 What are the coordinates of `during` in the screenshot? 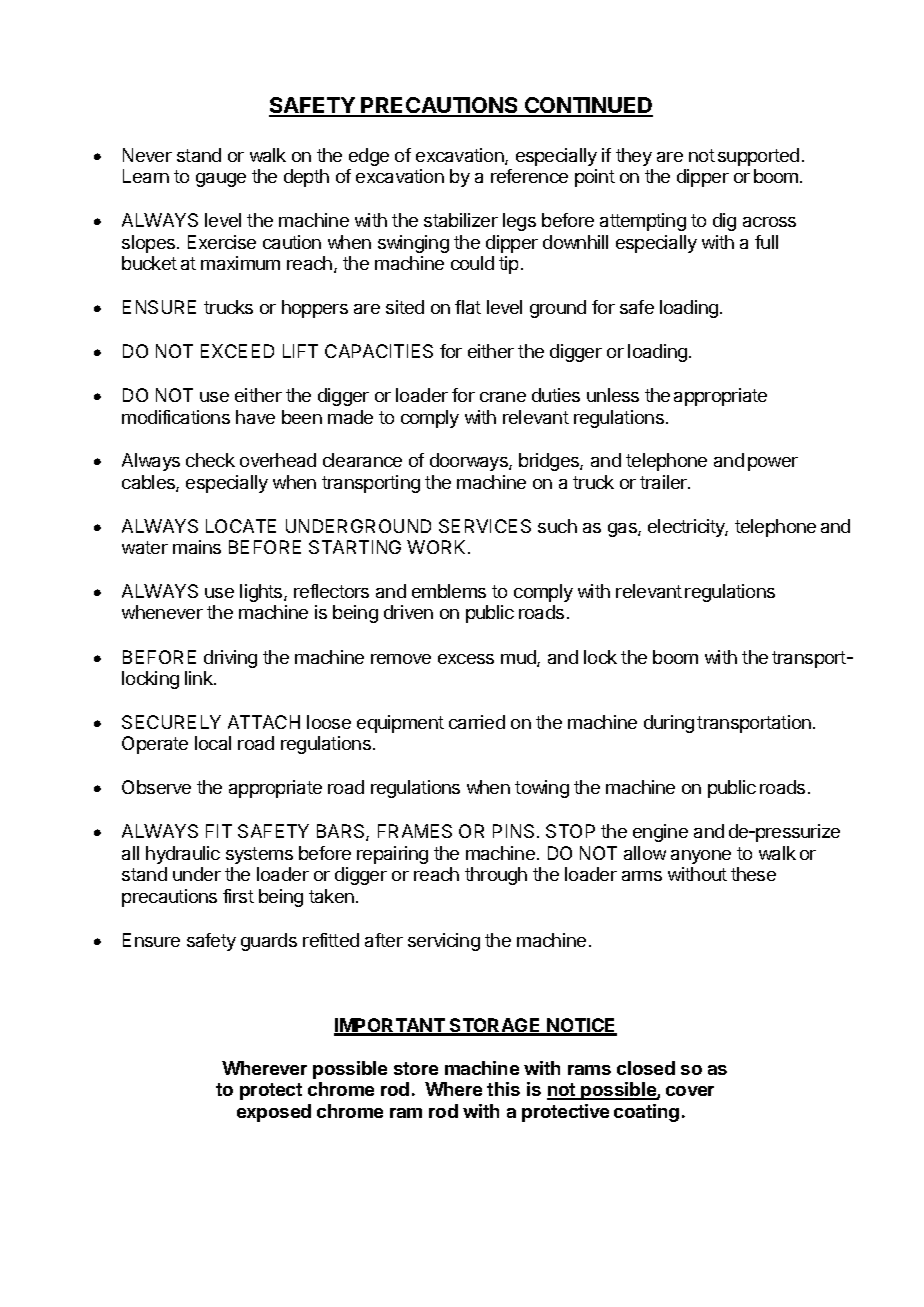 It's located at (669, 724).
